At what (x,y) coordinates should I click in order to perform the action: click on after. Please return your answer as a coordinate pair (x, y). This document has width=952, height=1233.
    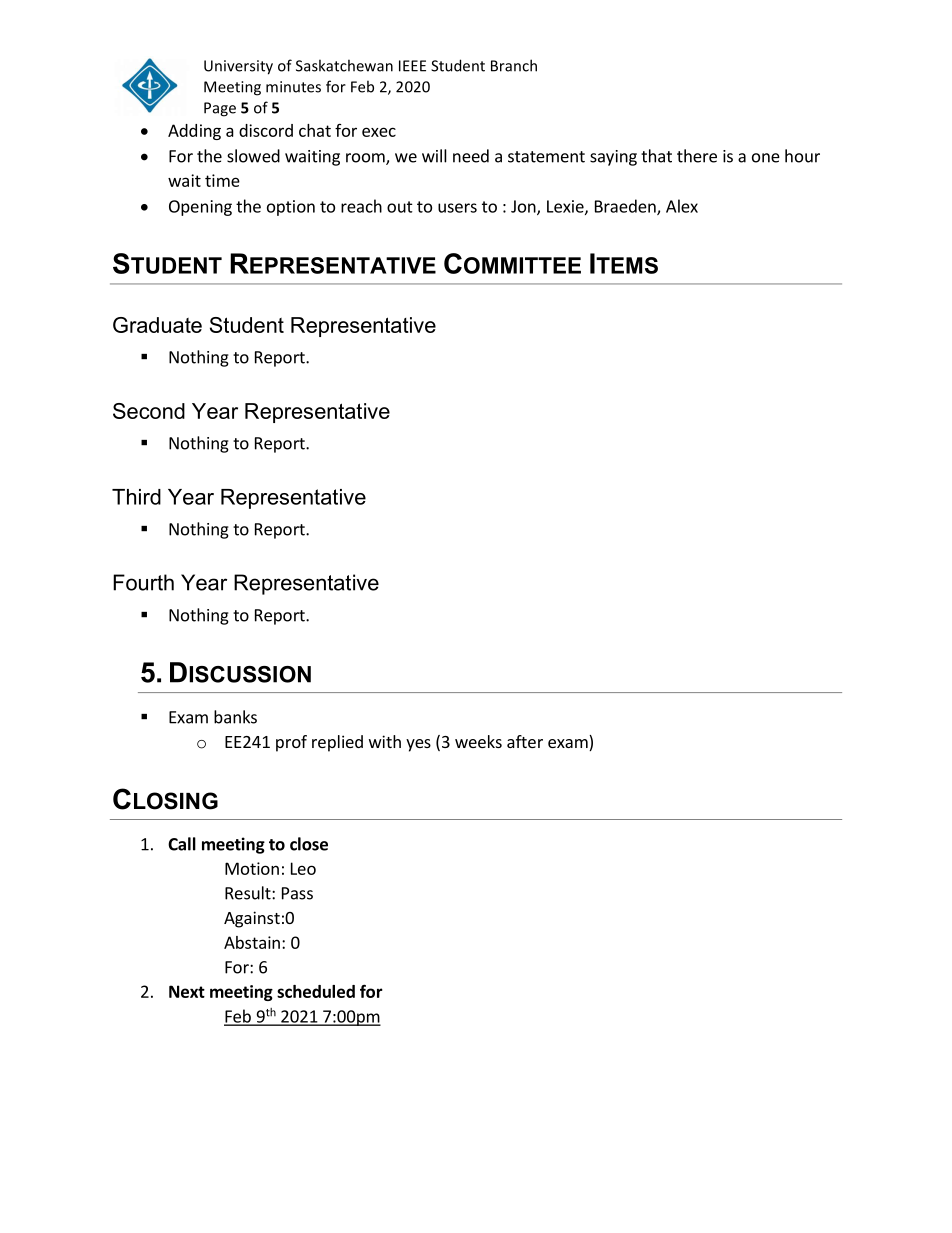
    Looking at the image, I should click on (525, 741).
